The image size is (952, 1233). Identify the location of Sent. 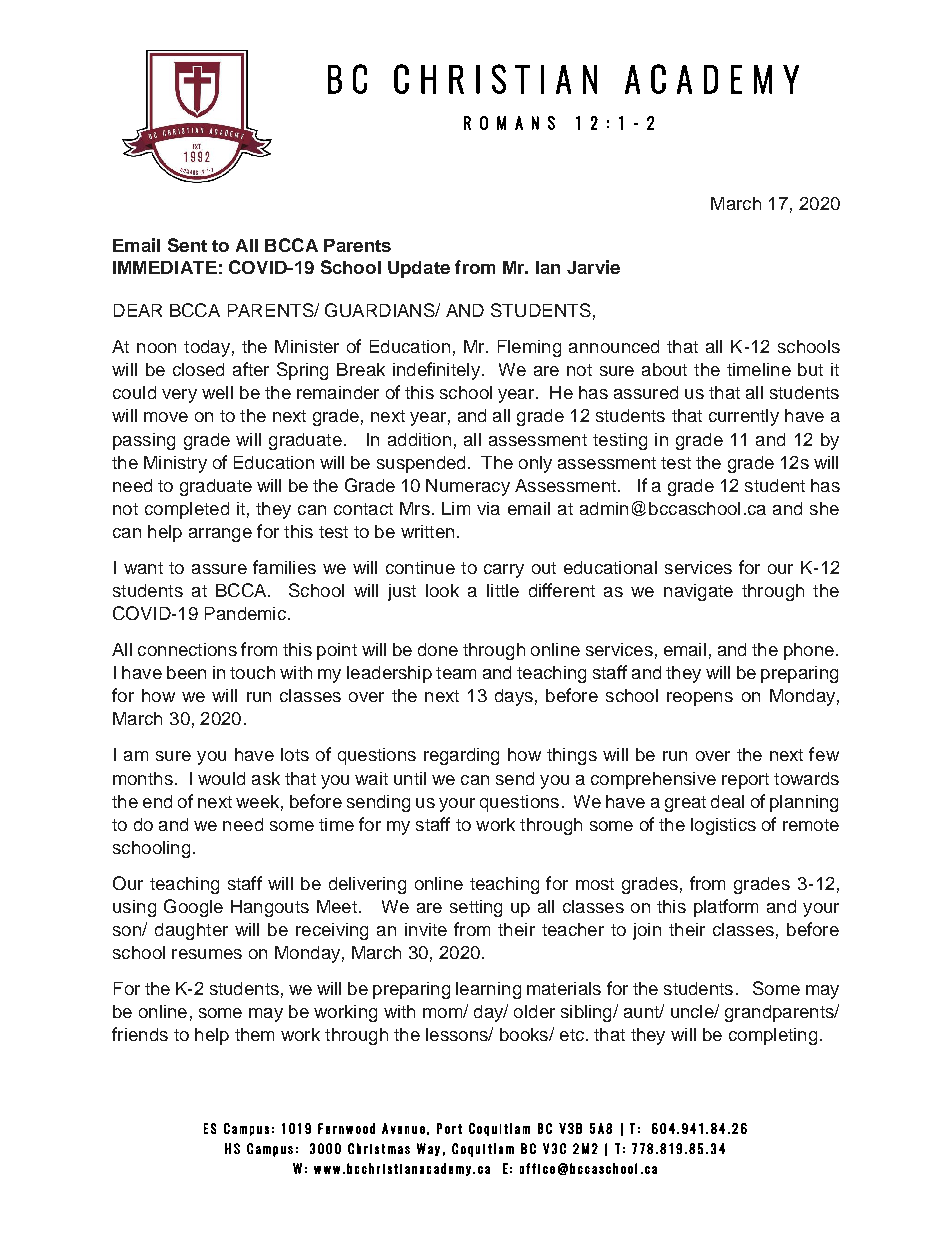
(187, 245).
